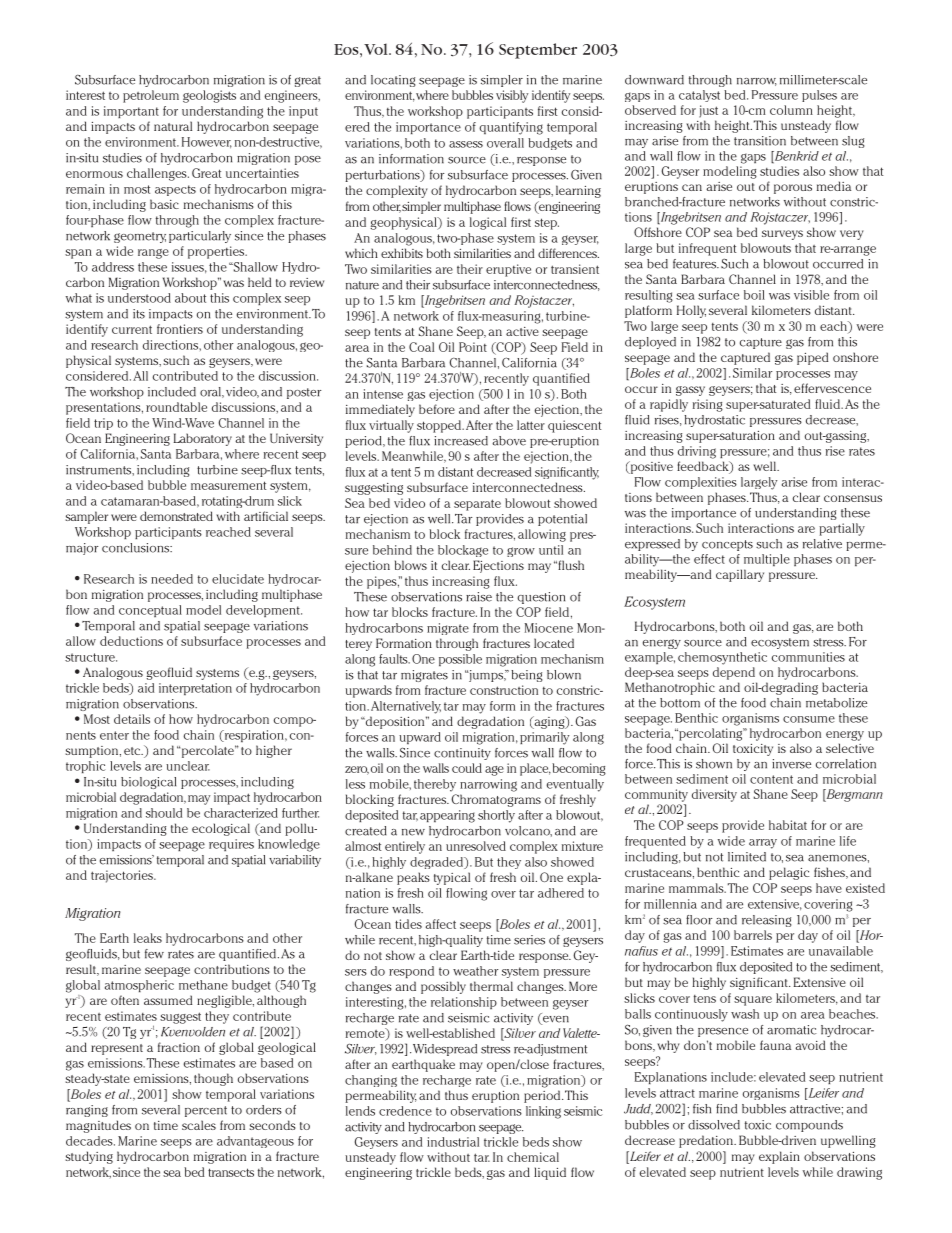 The width and height of the document is (952, 1233). I want to click on communities, so click(808, 657).
